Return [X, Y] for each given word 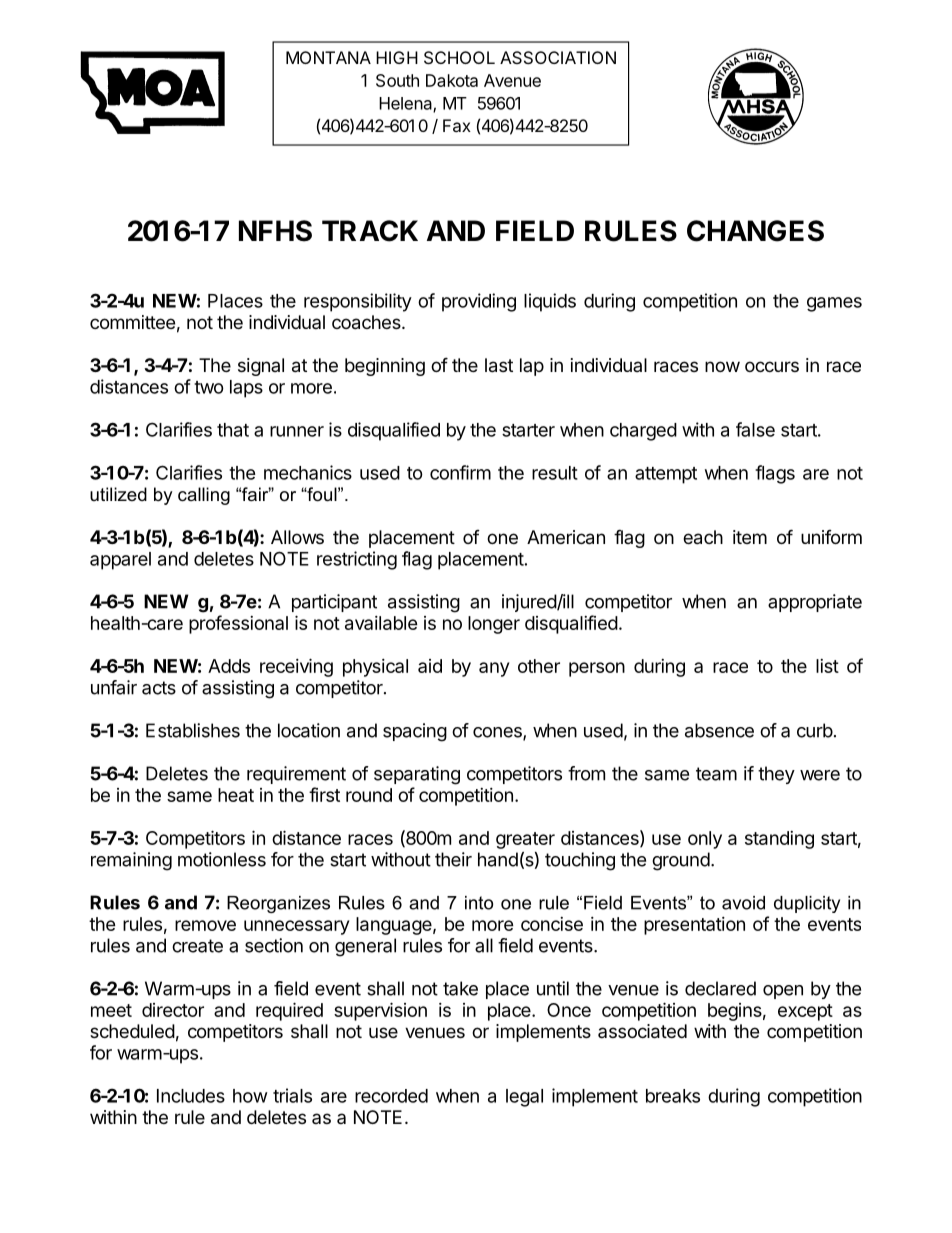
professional [238, 624]
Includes [191, 1096]
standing [779, 840]
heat [236, 795]
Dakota [452, 80]
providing [479, 302]
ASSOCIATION [558, 57]
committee [132, 322]
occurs [772, 366]
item [750, 537]
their [453, 859]
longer [494, 625]
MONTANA [328, 57]
